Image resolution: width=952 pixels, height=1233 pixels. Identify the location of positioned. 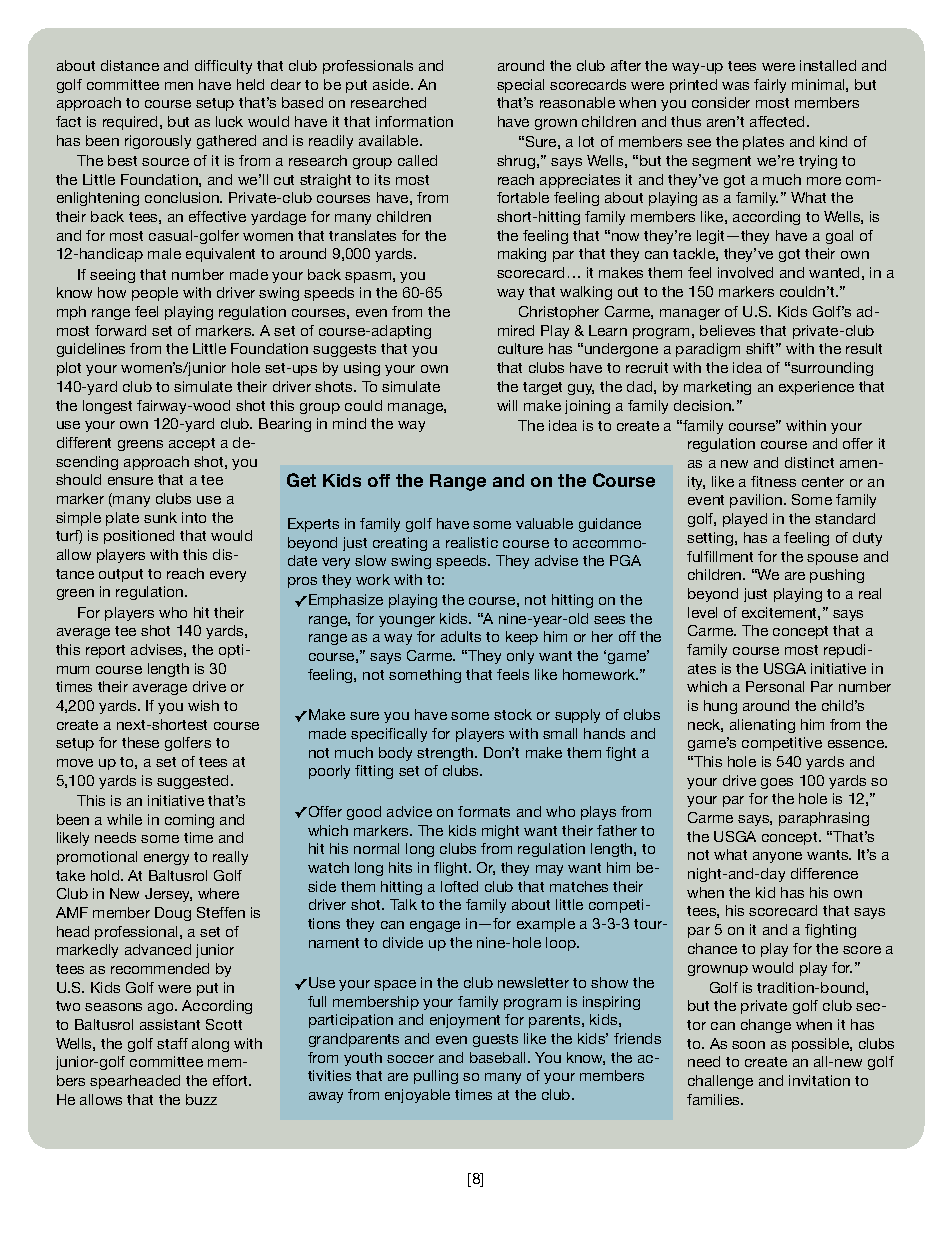
(139, 537).
